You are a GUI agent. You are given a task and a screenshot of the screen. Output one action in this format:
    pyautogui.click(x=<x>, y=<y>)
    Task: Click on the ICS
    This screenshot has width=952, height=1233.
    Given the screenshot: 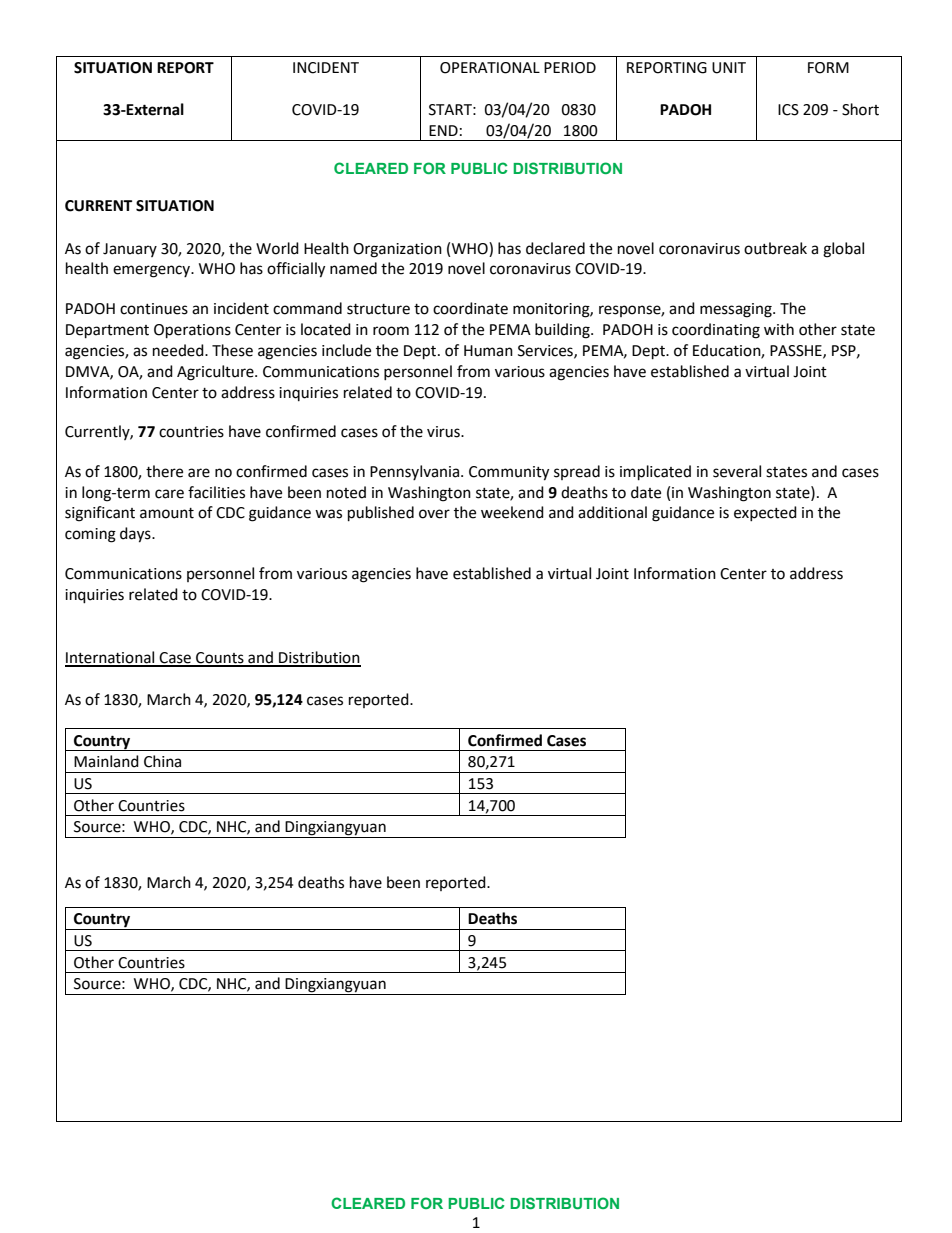 What is the action you would take?
    pyautogui.click(x=788, y=110)
